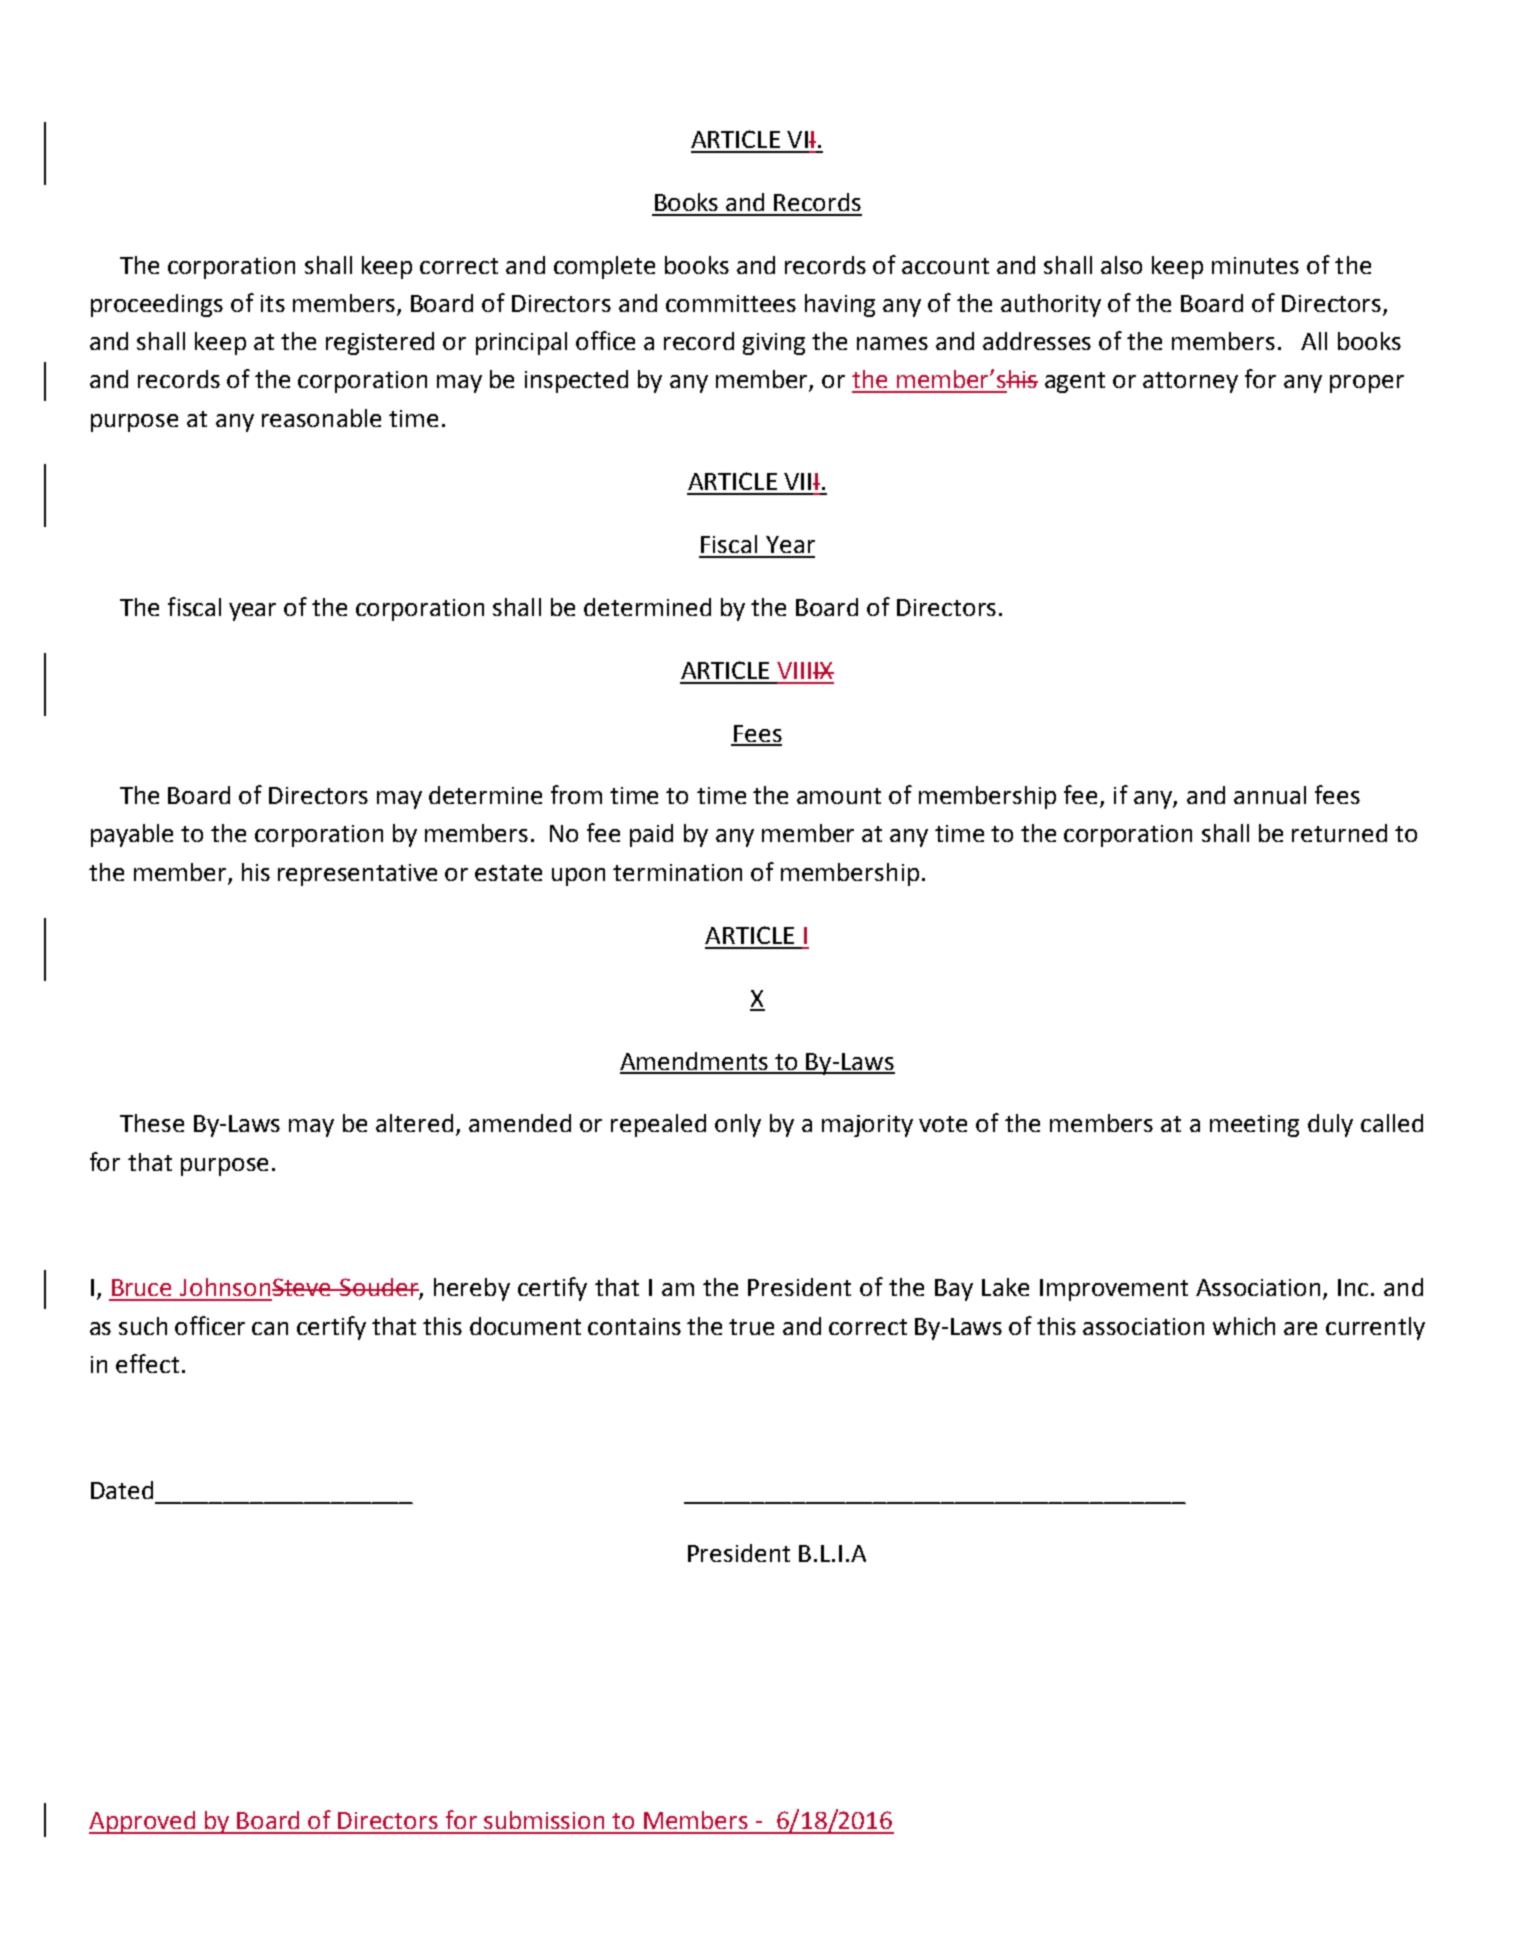 This screenshot has height=1959, width=1514. I want to click on Approved, so click(143, 1822).
